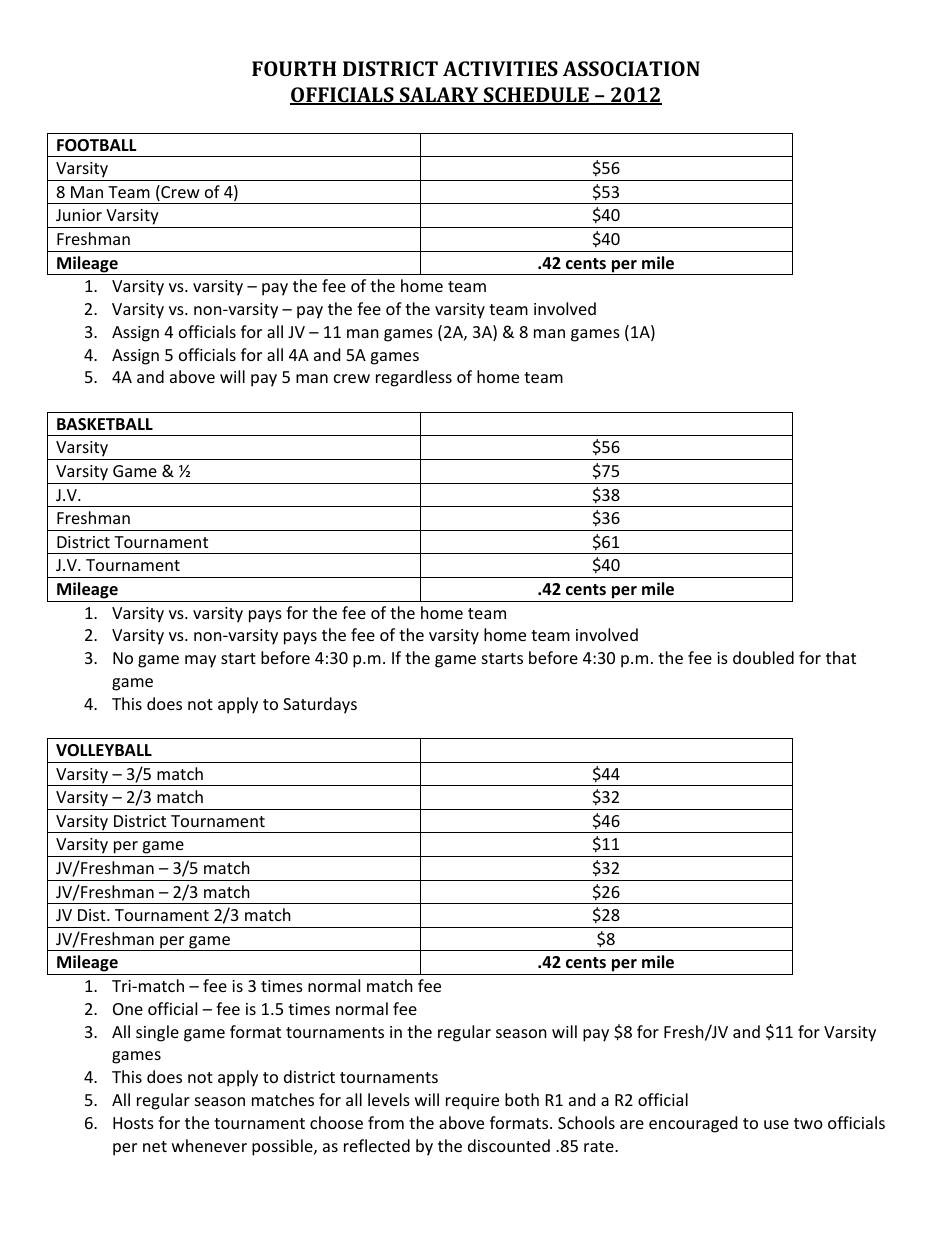 Image resolution: width=952 pixels, height=1233 pixels. I want to click on ASSOCIATION, so click(631, 68).
